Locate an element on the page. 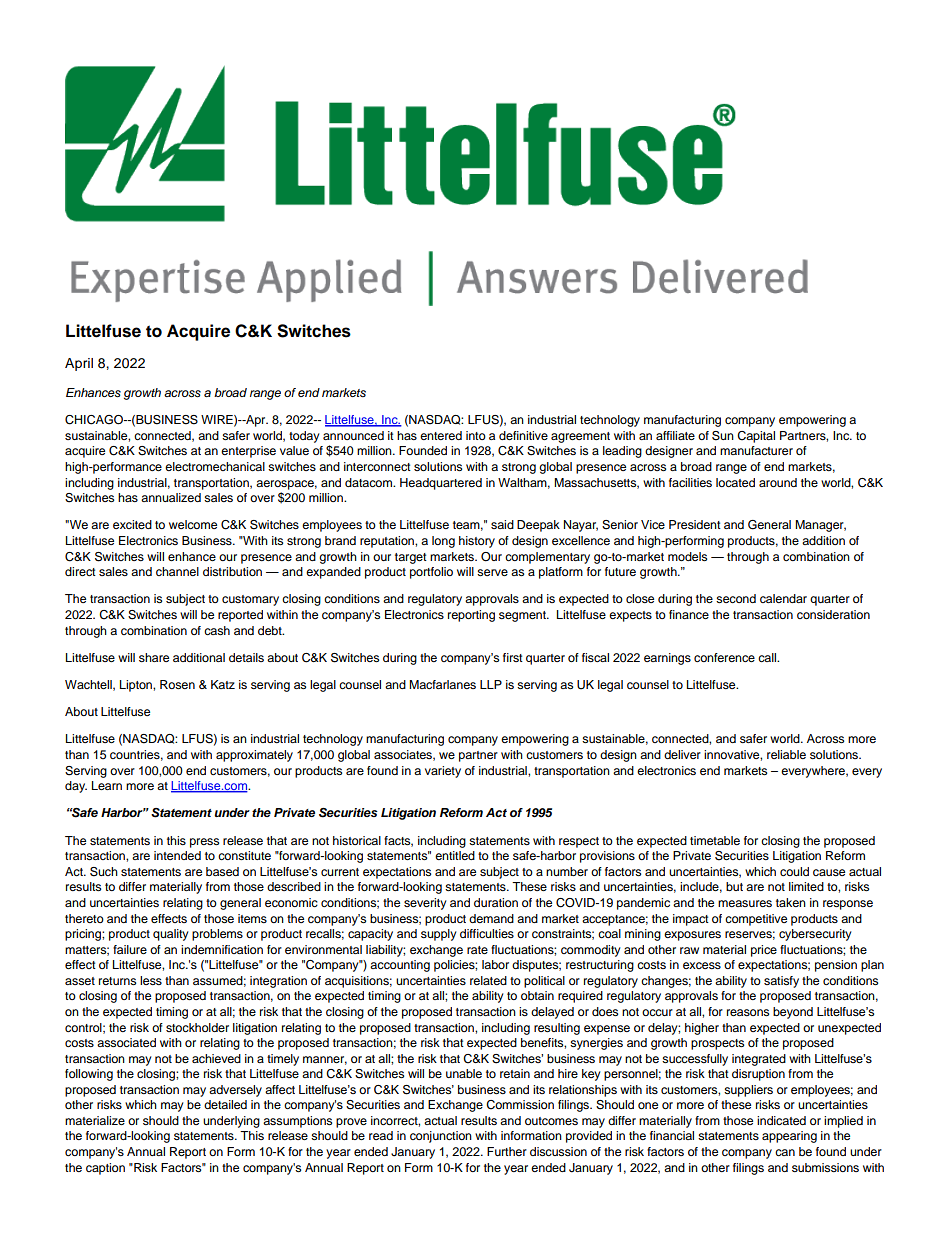 The height and width of the page is (1233, 952). entitled is located at coordinates (455, 855).
